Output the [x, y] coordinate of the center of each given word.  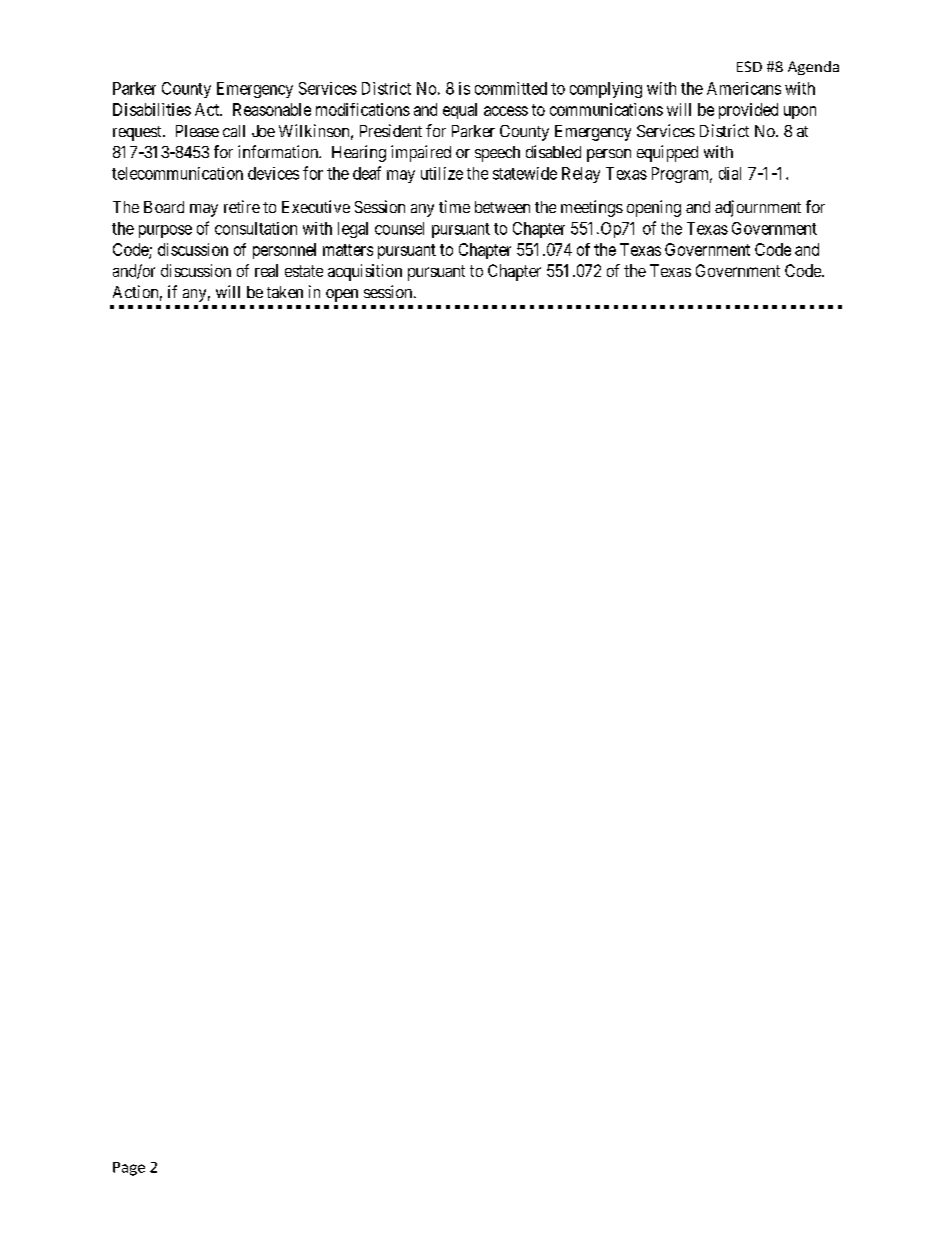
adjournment [758, 208]
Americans [744, 88]
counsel [399, 228]
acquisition [365, 272]
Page [129, 1169]
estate [304, 271]
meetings [592, 208]
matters [348, 250]
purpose [165, 231]
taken [285, 292]
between [502, 207]
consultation [256, 228]
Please [197, 131]
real [266, 270]
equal [460, 111]
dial [730, 173]
